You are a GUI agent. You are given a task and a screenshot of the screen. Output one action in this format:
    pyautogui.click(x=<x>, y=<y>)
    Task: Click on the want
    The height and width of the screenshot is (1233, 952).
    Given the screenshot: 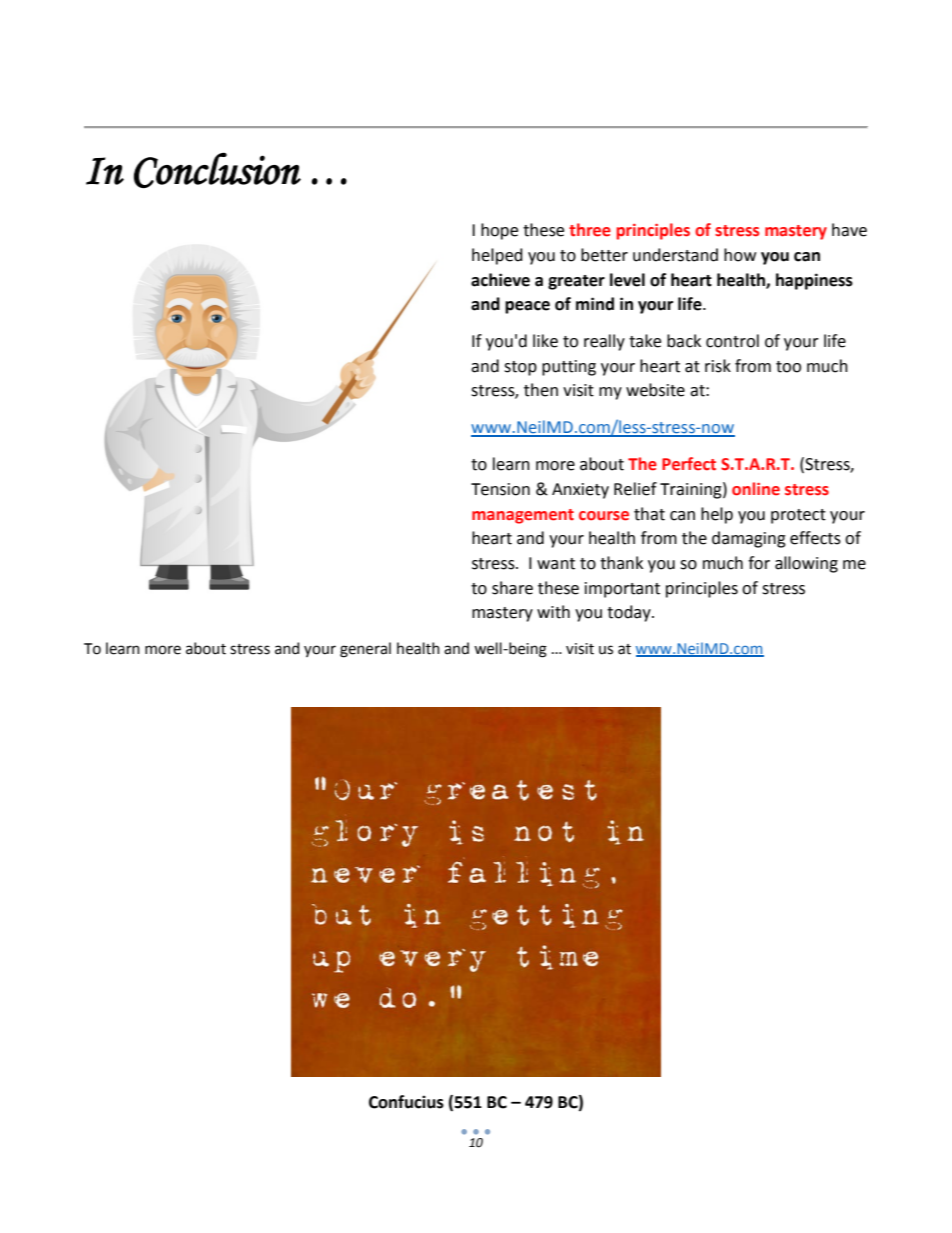 What is the action you would take?
    pyautogui.click(x=556, y=564)
